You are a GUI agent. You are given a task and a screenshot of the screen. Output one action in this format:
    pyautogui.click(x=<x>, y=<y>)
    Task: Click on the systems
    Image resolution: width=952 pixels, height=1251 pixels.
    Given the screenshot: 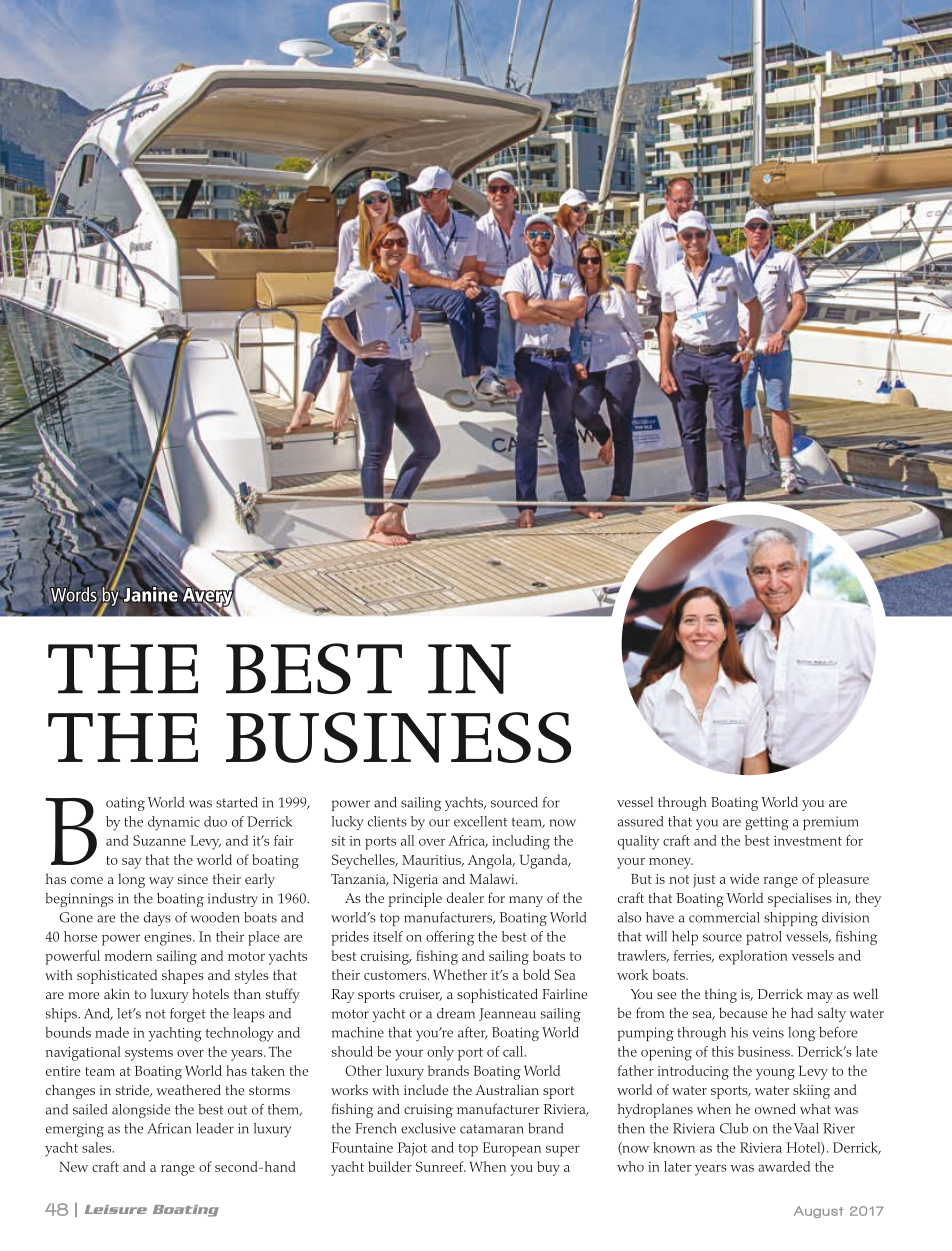 What is the action you would take?
    pyautogui.click(x=149, y=1054)
